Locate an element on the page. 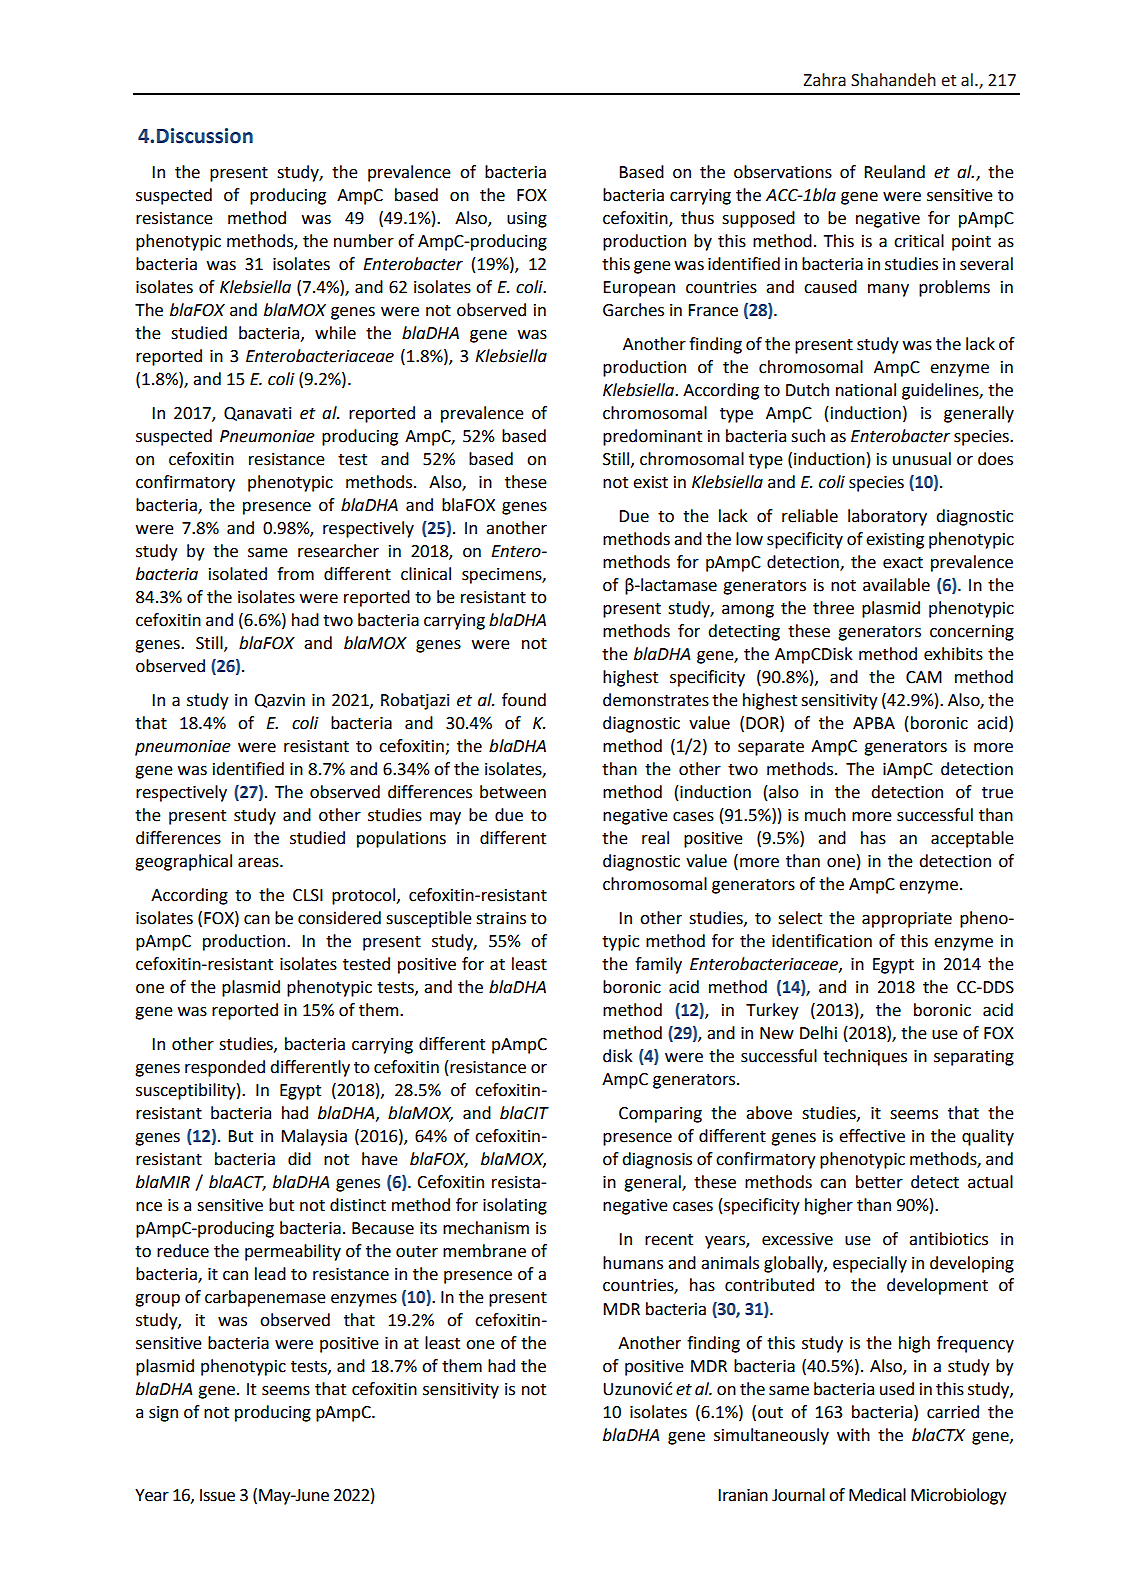 The image size is (1121, 1585). unusual is located at coordinates (922, 459).
